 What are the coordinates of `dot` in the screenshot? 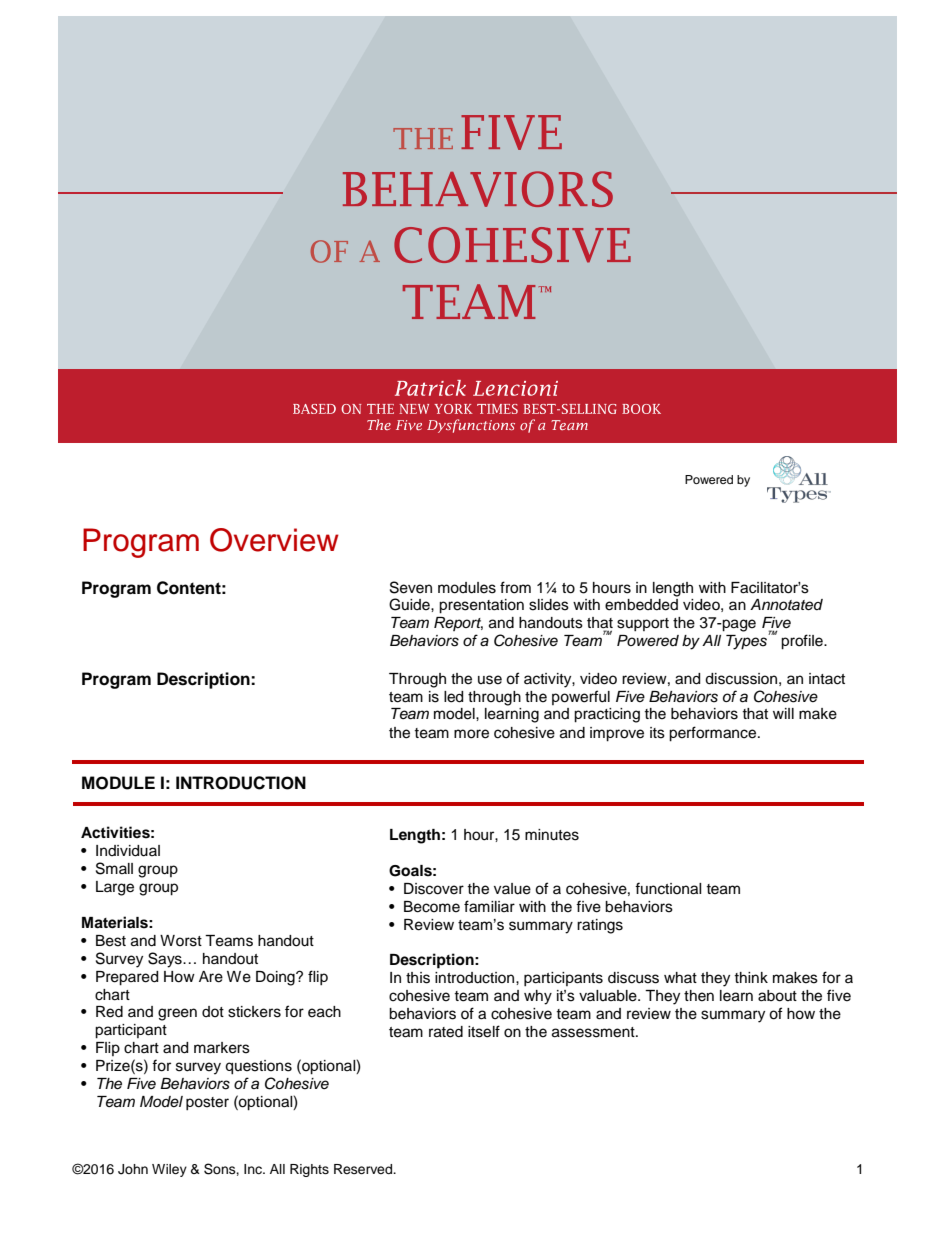 It's located at (213, 1011).
